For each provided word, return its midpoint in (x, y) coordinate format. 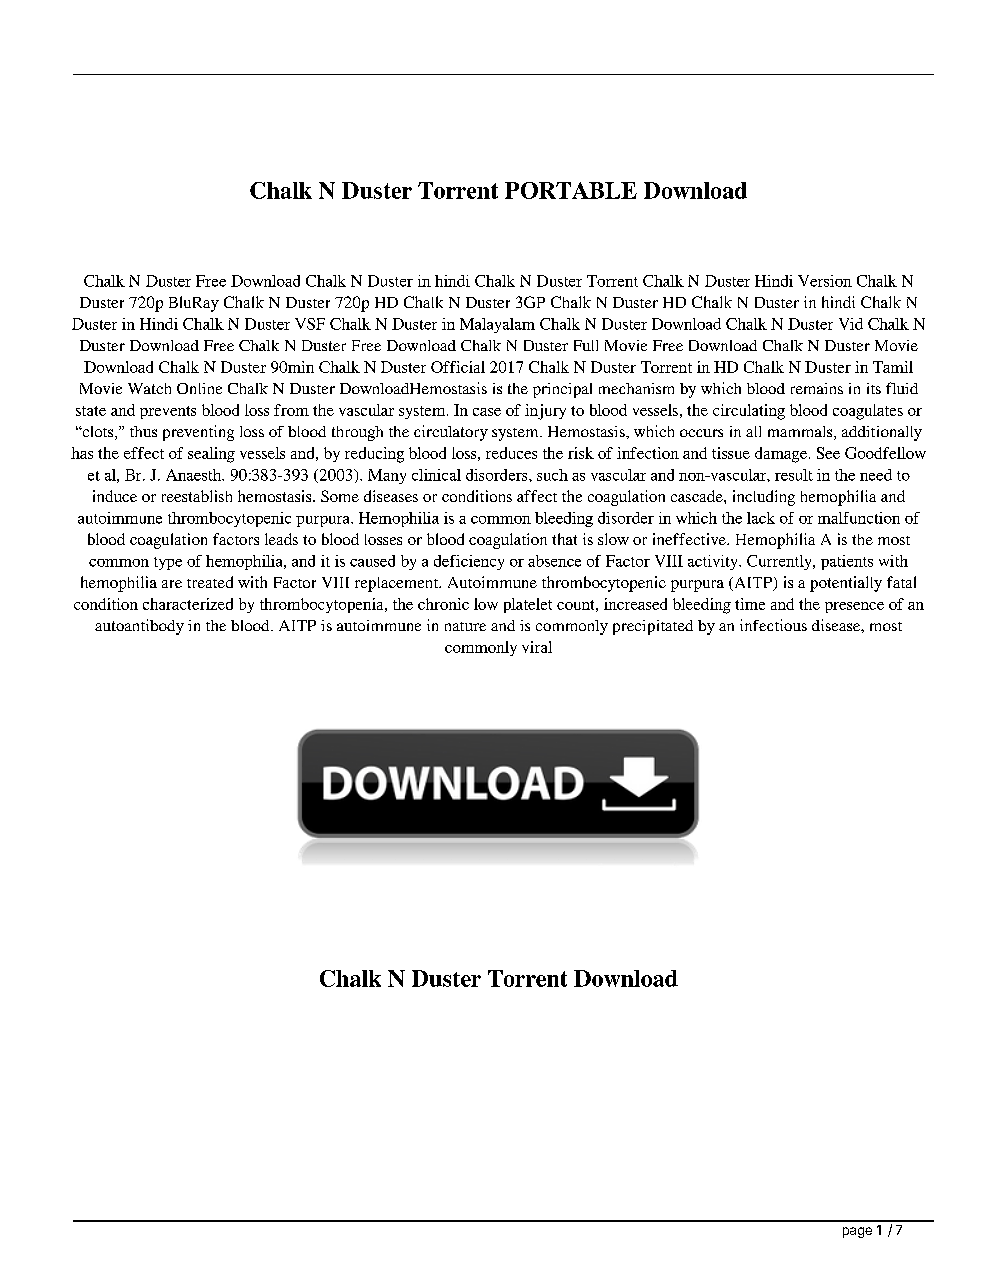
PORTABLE (571, 190)
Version (825, 281)
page (857, 1232)
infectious (773, 625)
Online (199, 388)
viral (537, 647)
